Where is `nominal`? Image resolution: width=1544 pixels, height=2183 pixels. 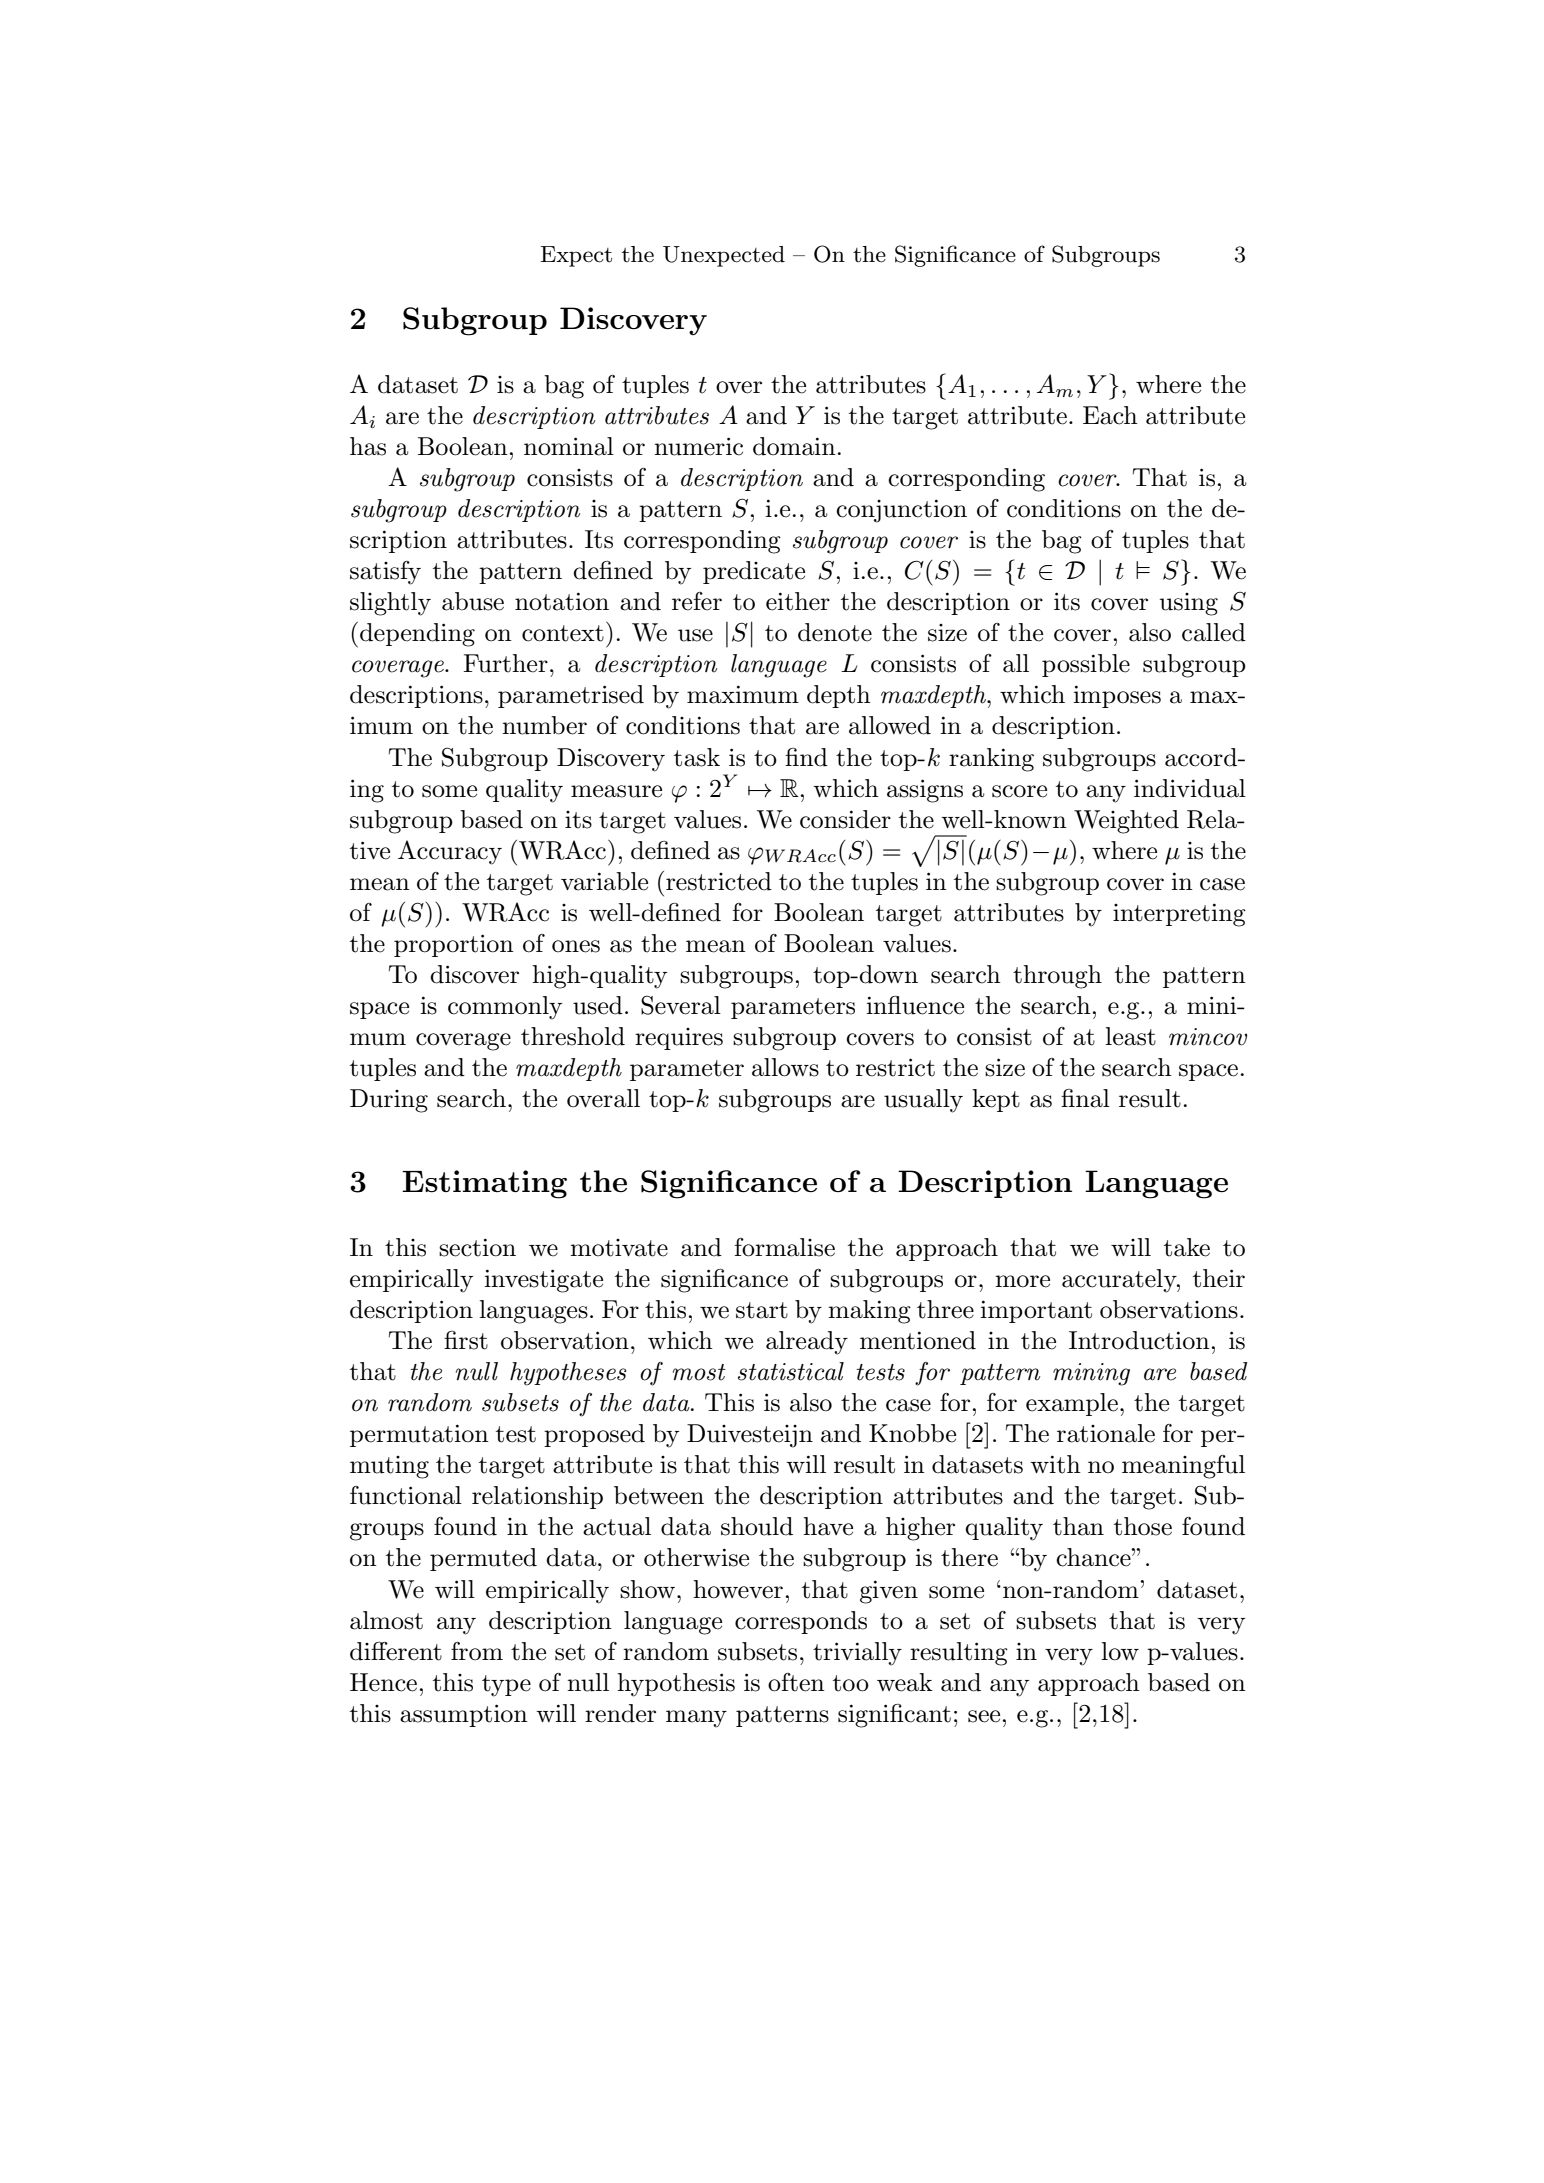
nominal is located at coordinates (569, 446).
